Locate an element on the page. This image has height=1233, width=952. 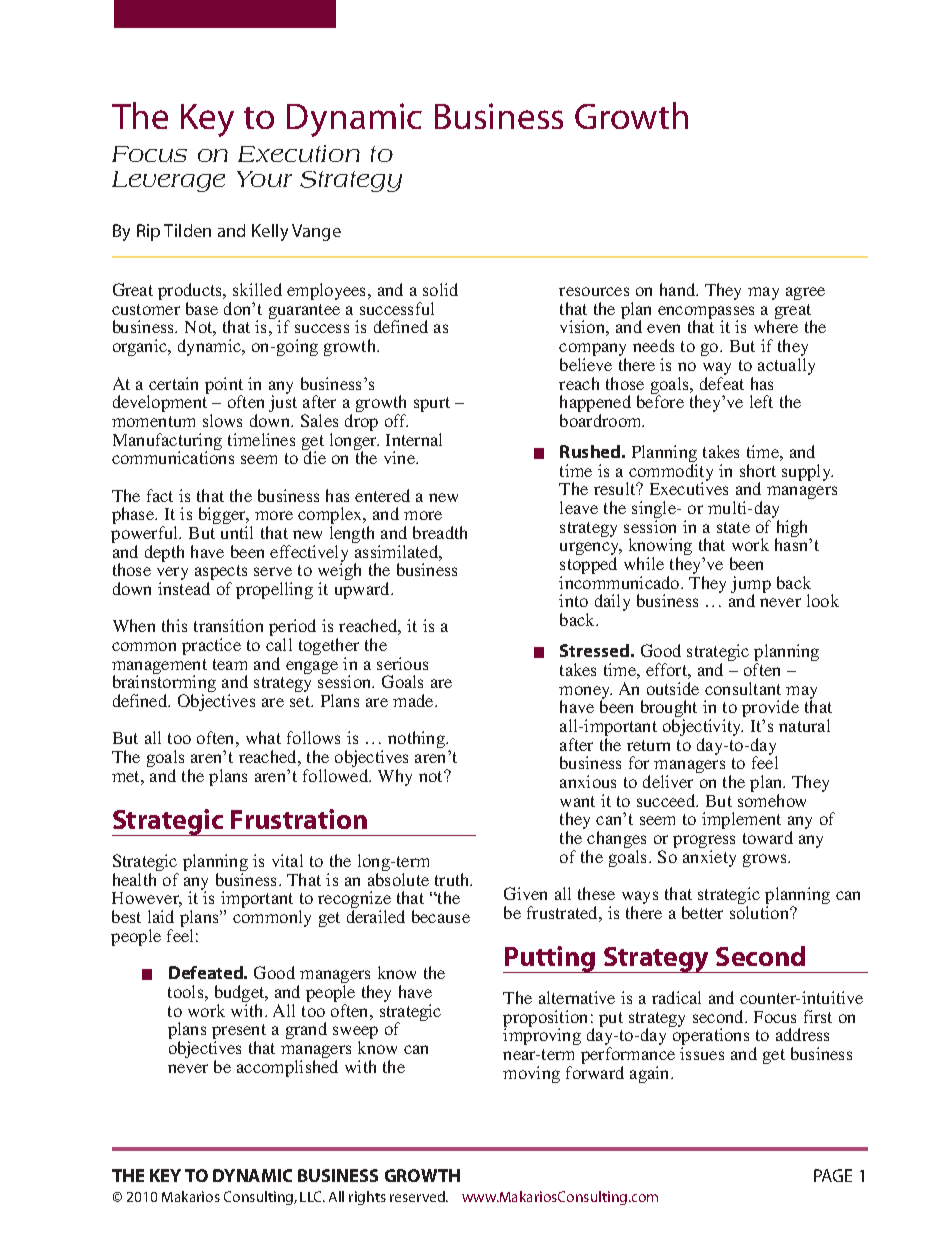
rights is located at coordinates (367, 1198).
